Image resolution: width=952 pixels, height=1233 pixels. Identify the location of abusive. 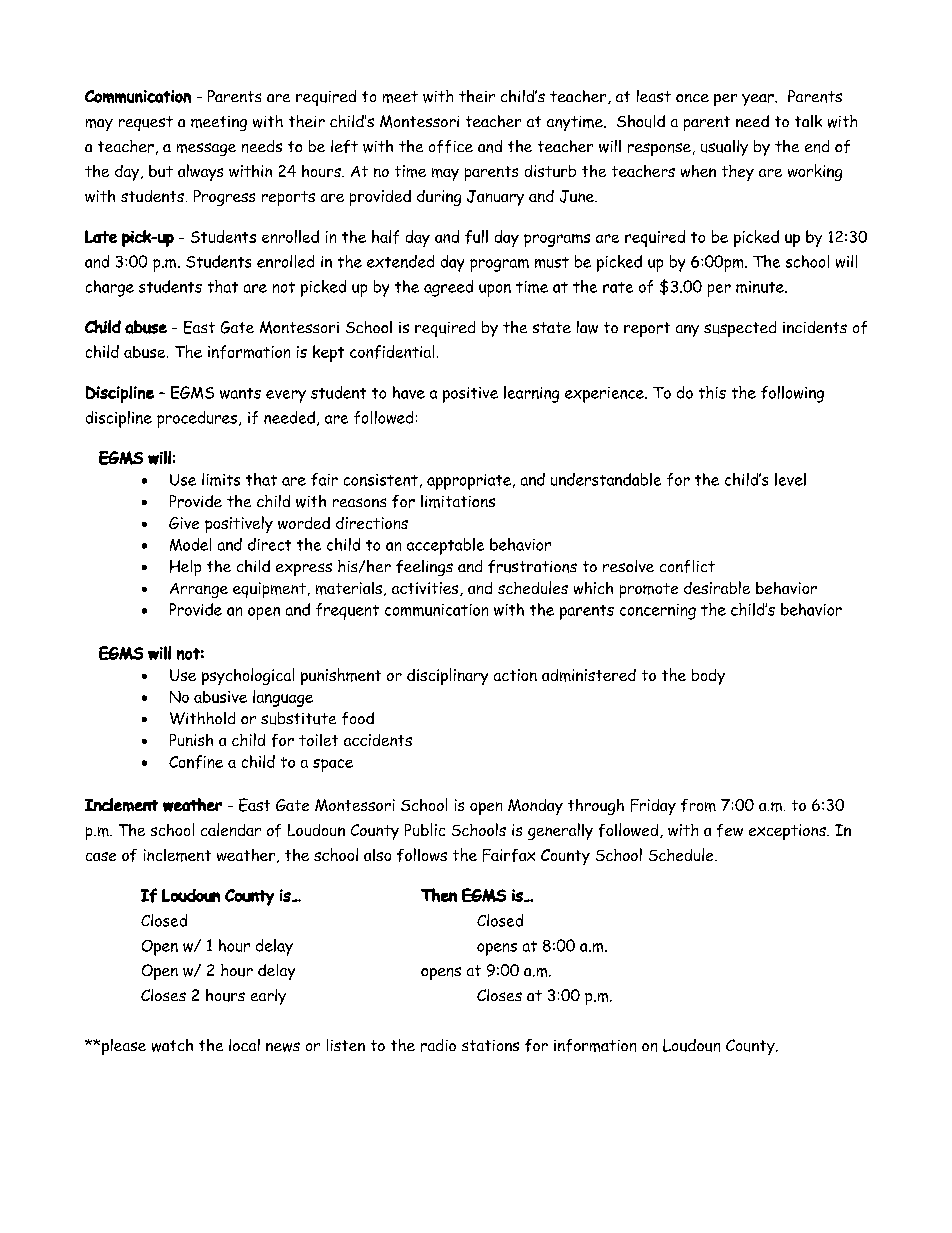
(220, 697).
